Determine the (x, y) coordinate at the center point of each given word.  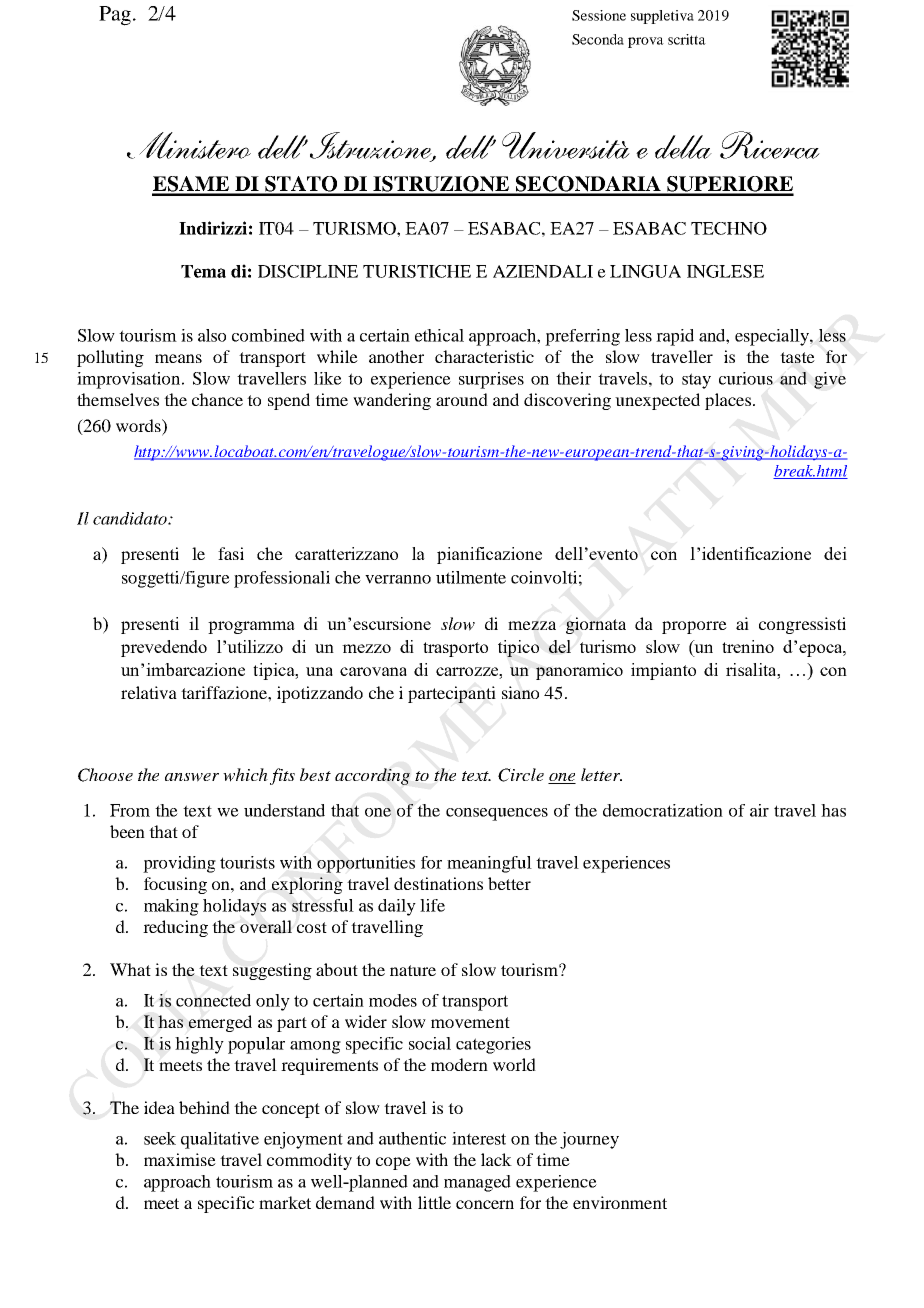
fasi (231, 553)
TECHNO (729, 228)
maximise (180, 1159)
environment (620, 1202)
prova (646, 42)
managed (477, 1183)
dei (835, 553)
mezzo (366, 648)
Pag (115, 16)
